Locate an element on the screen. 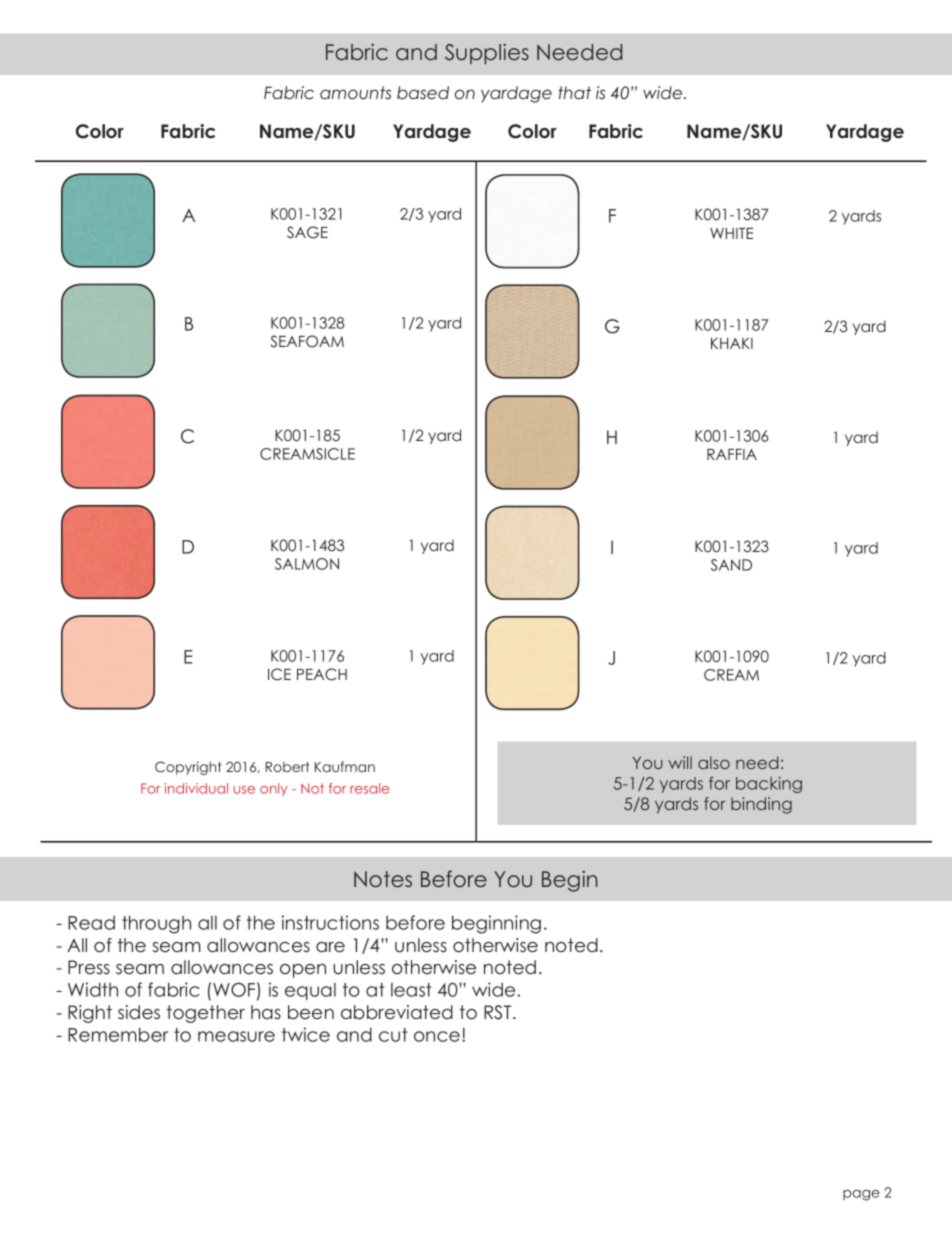 This screenshot has height=1233, width=952. measure is located at coordinates (236, 1036).
